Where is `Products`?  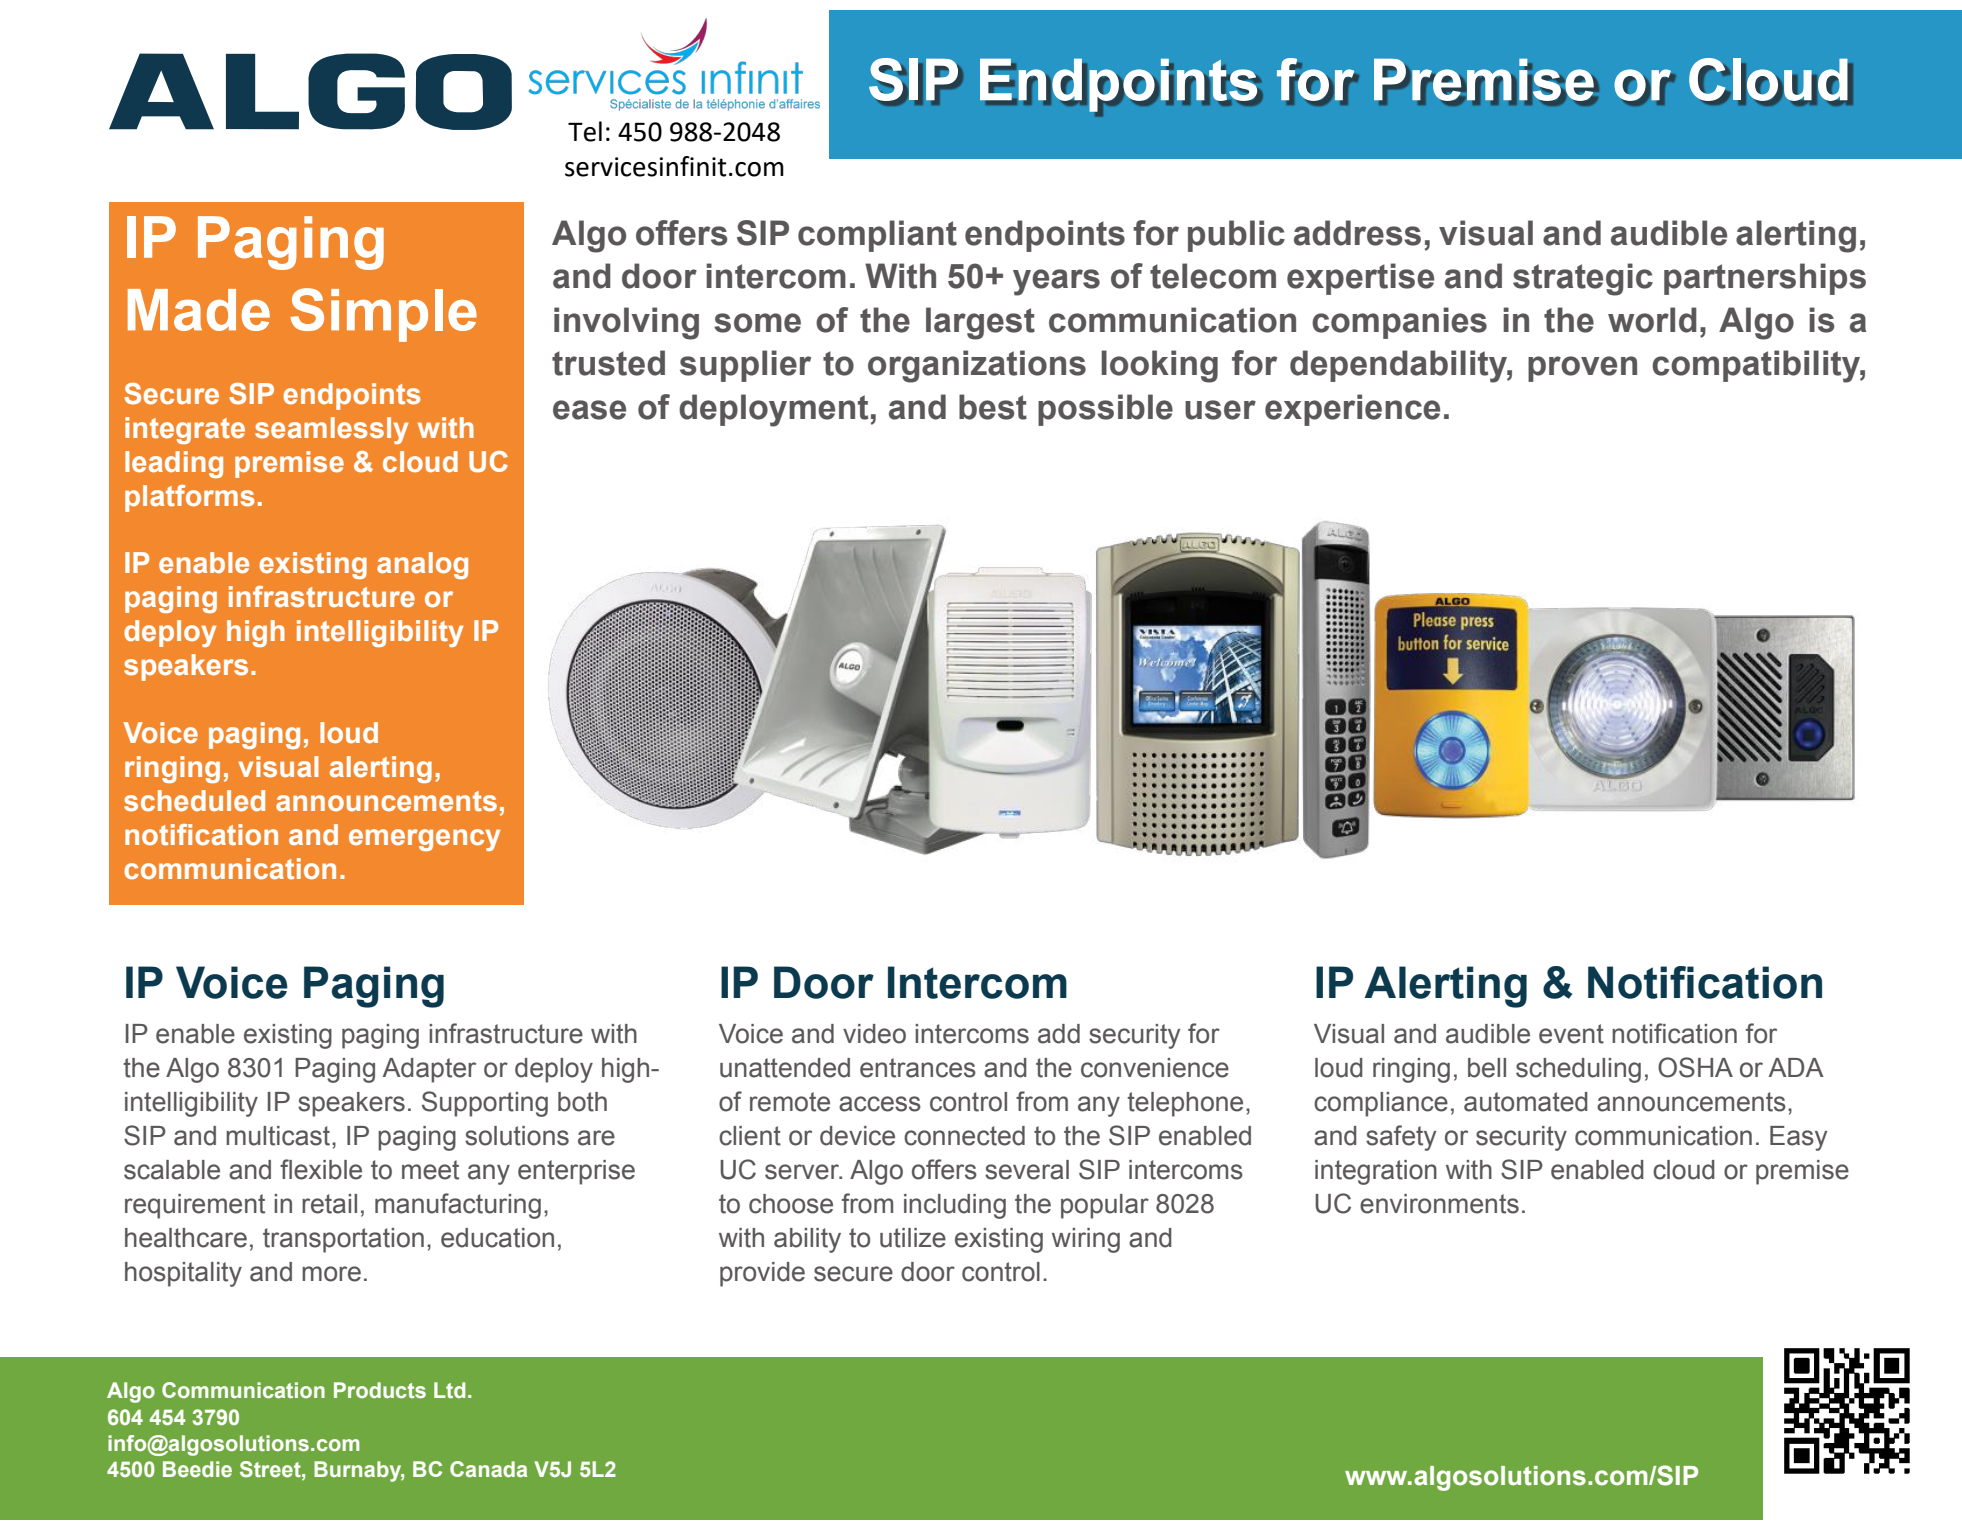 Products is located at coordinates (380, 1390).
